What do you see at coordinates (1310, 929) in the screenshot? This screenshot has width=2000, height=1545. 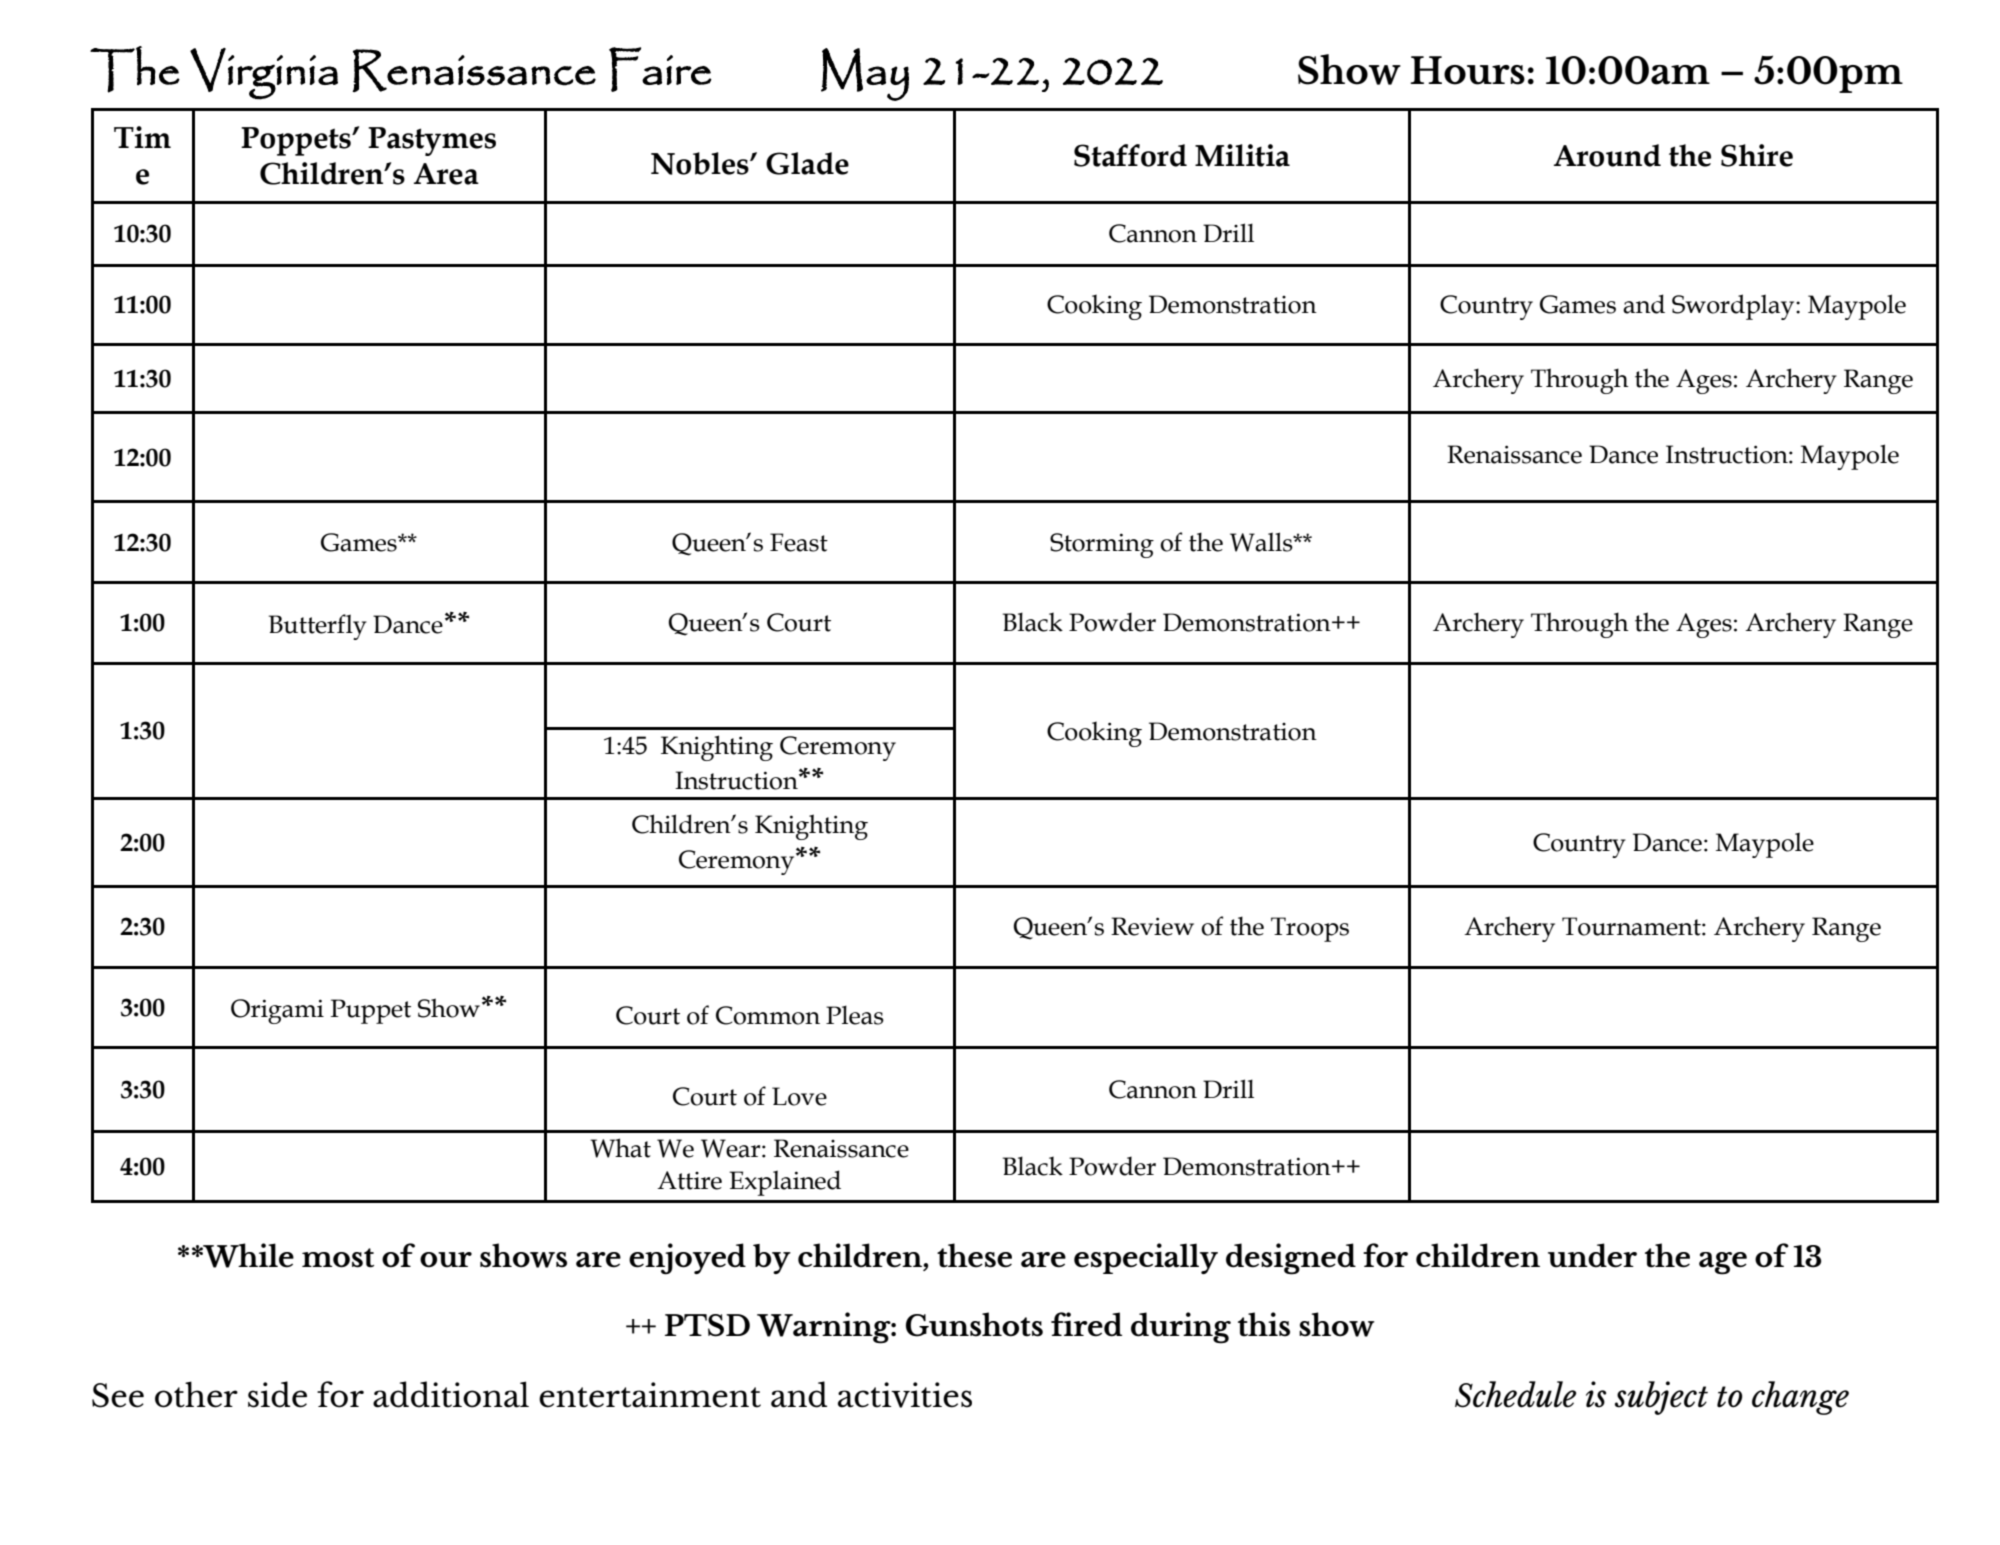 I see `Troops` at bounding box center [1310, 929].
